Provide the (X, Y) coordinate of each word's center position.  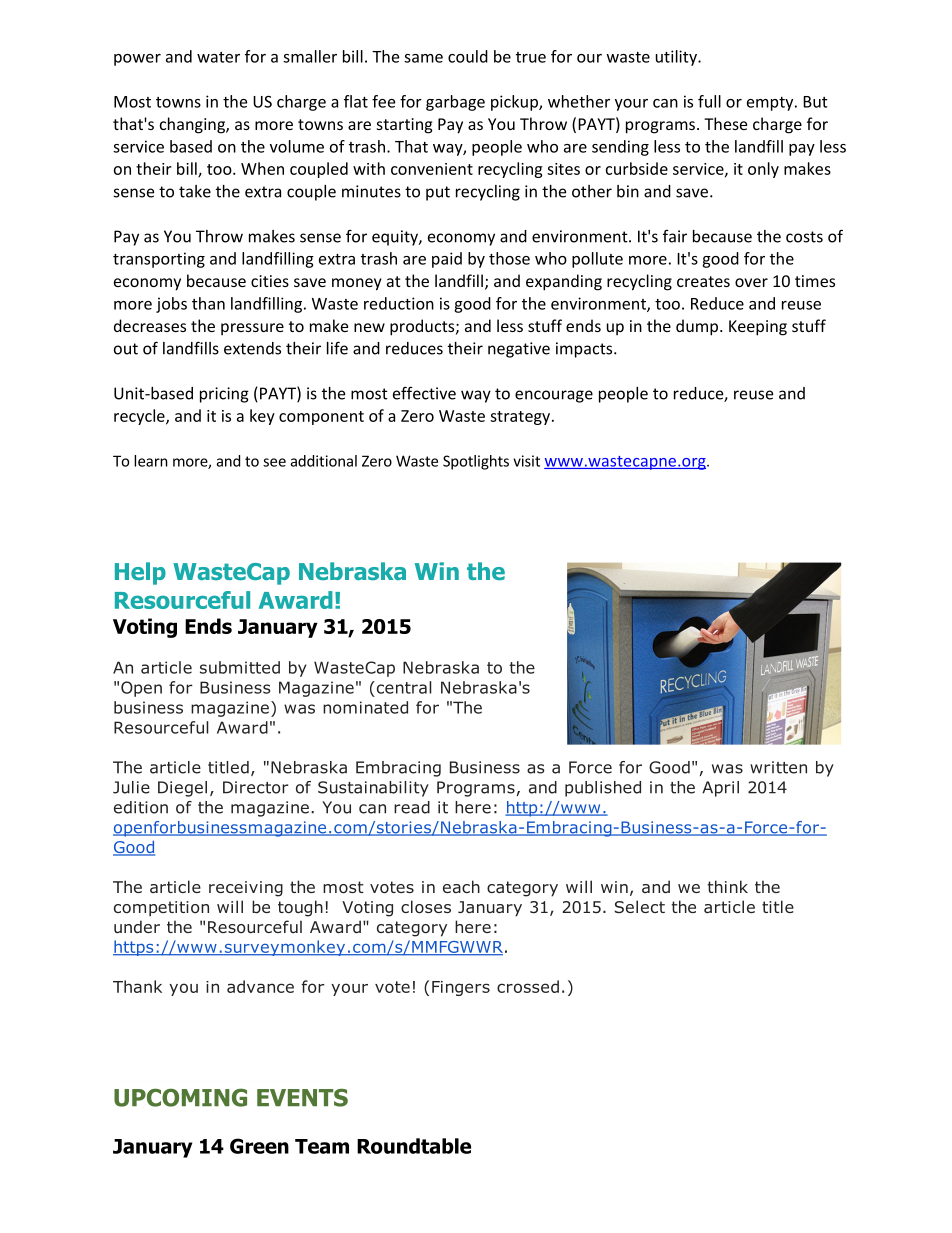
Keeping (758, 328)
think (727, 886)
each (461, 886)
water (218, 57)
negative (519, 350)
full (709, 101)
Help (140, 573)
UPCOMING (180, 1097)
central (403, 687)
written (778, 767)
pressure (252, 329)
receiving (246, 889)
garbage (455, 103)
